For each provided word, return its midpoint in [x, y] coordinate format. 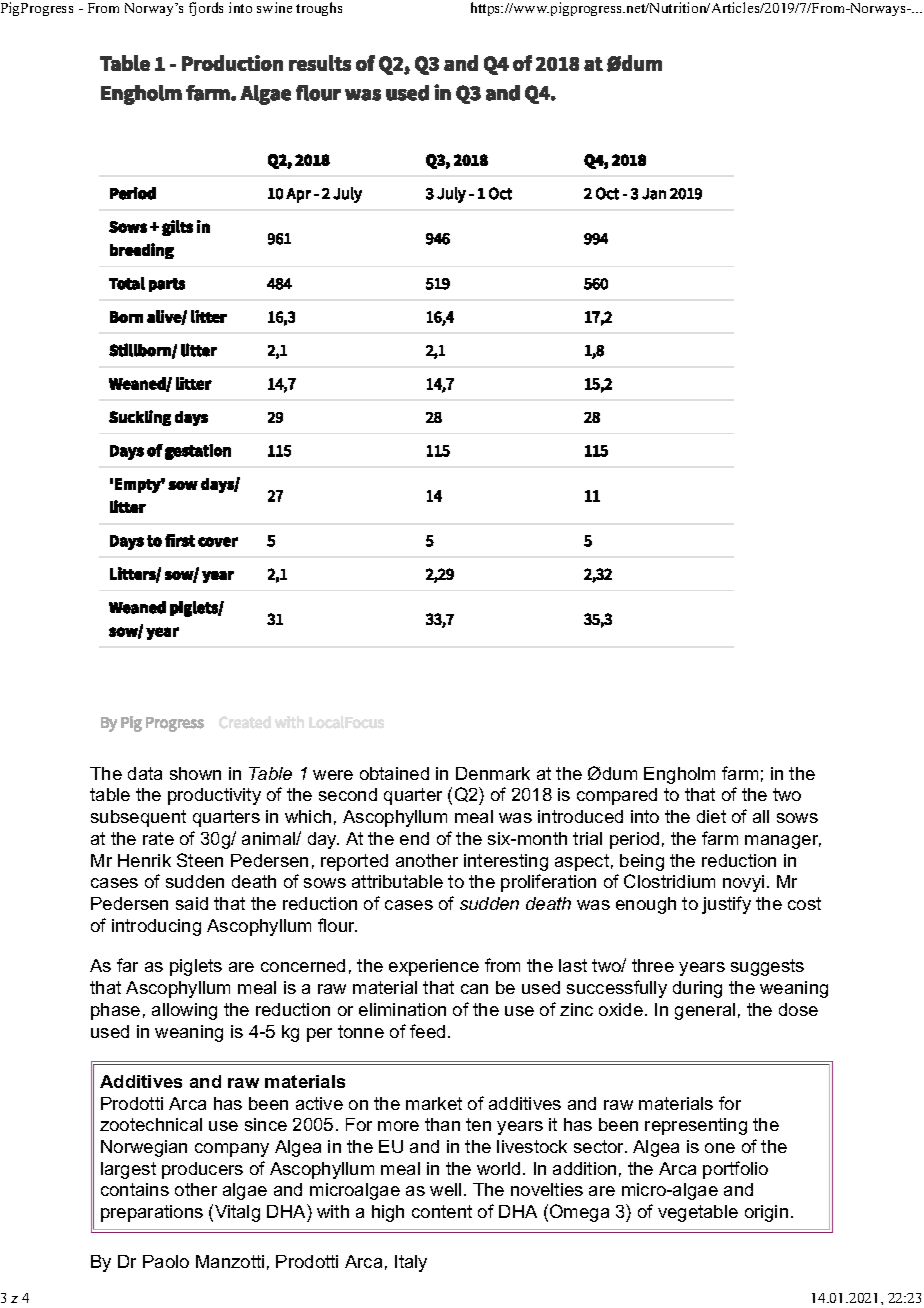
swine [274, 7]
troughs [319, 9]
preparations [152, 1213]
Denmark [493, 773]
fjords [206, 9]
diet [711, 816]
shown [195, 773]
